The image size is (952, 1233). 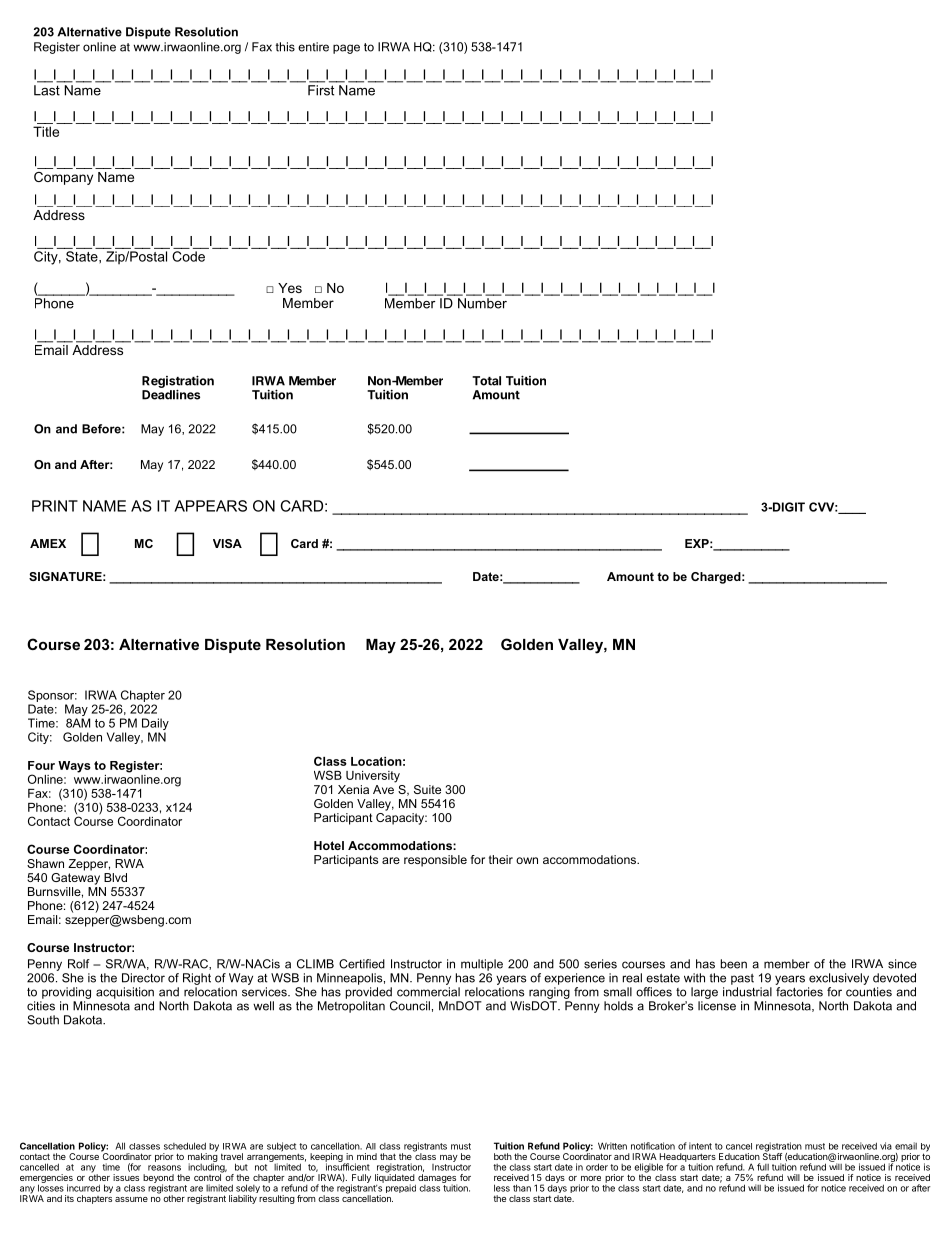 I want to click on First, so click(x=322, y=89).
